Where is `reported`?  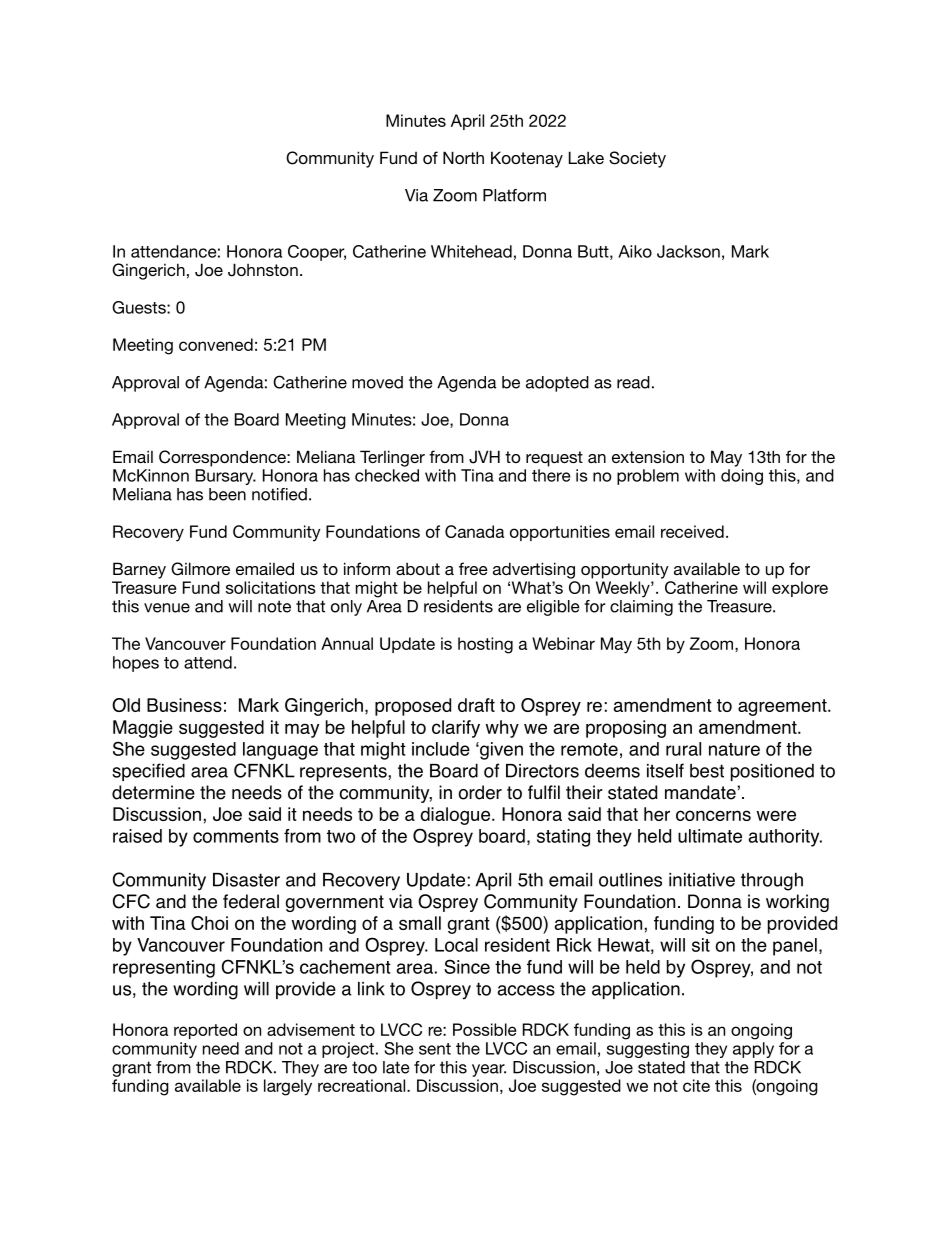
reported is located at coordinates (205, 1031).
